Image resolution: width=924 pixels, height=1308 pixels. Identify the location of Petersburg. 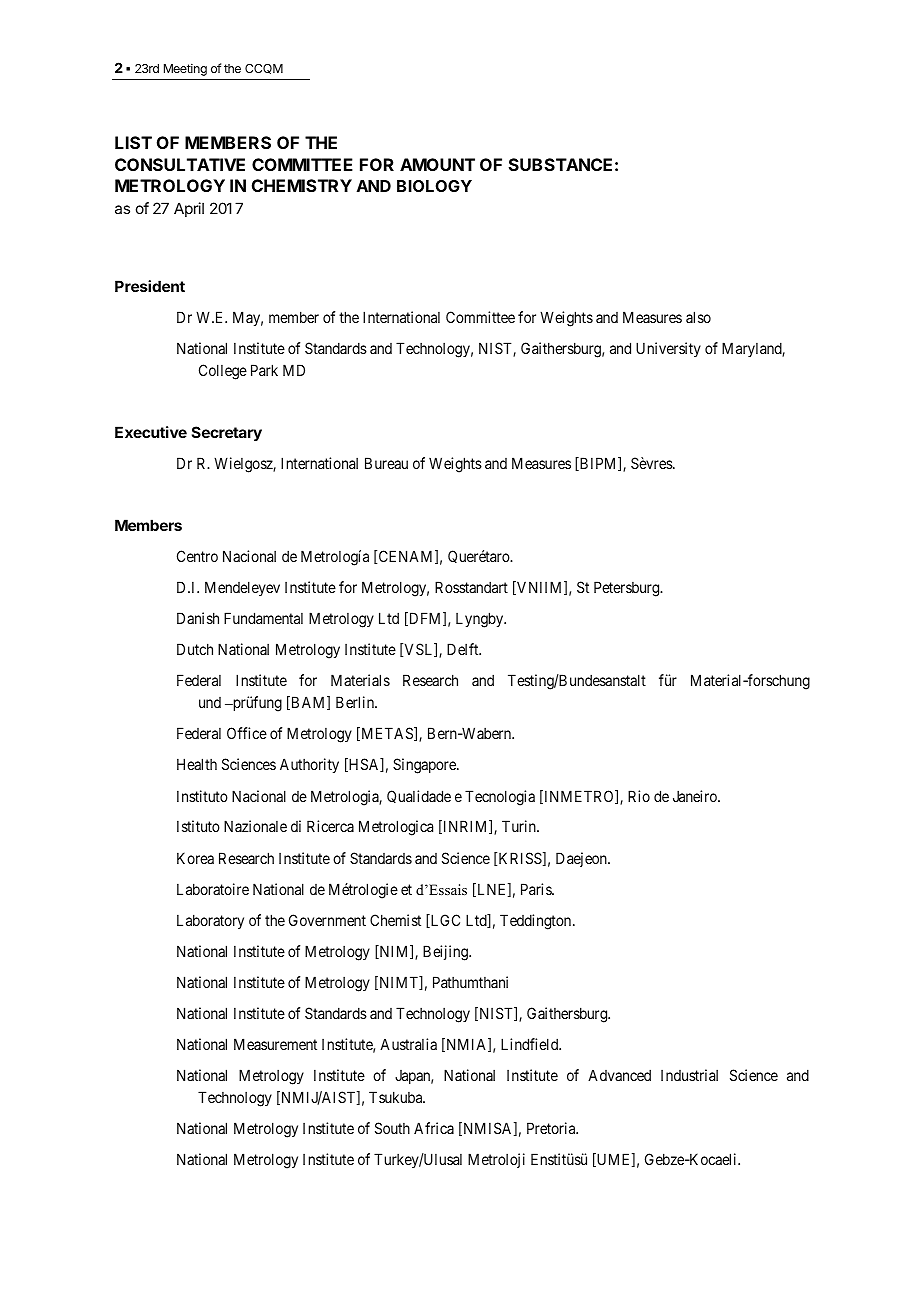
(628, 589).
